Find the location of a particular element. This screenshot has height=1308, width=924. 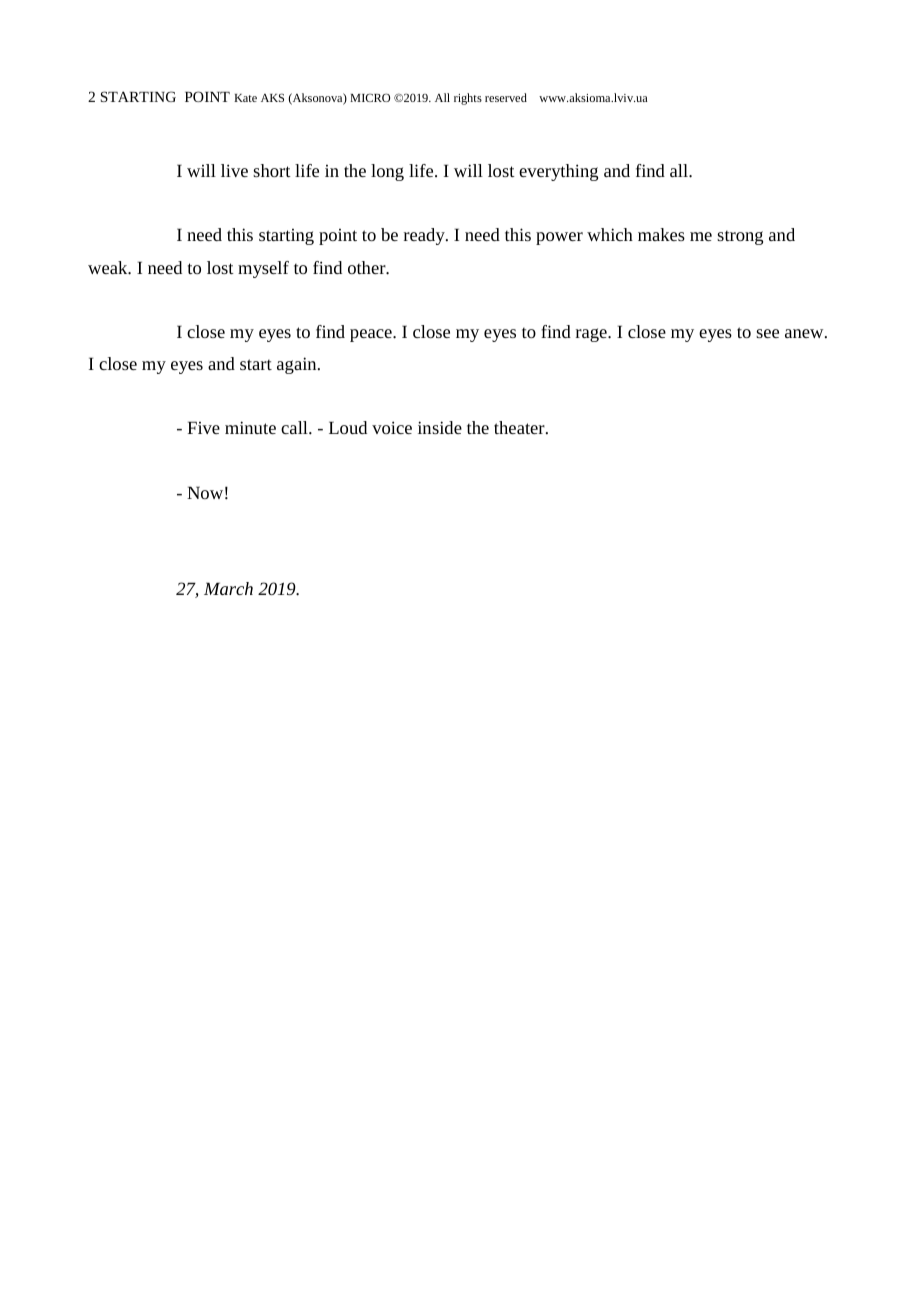

Kate is located at coordinates (245, 98).
